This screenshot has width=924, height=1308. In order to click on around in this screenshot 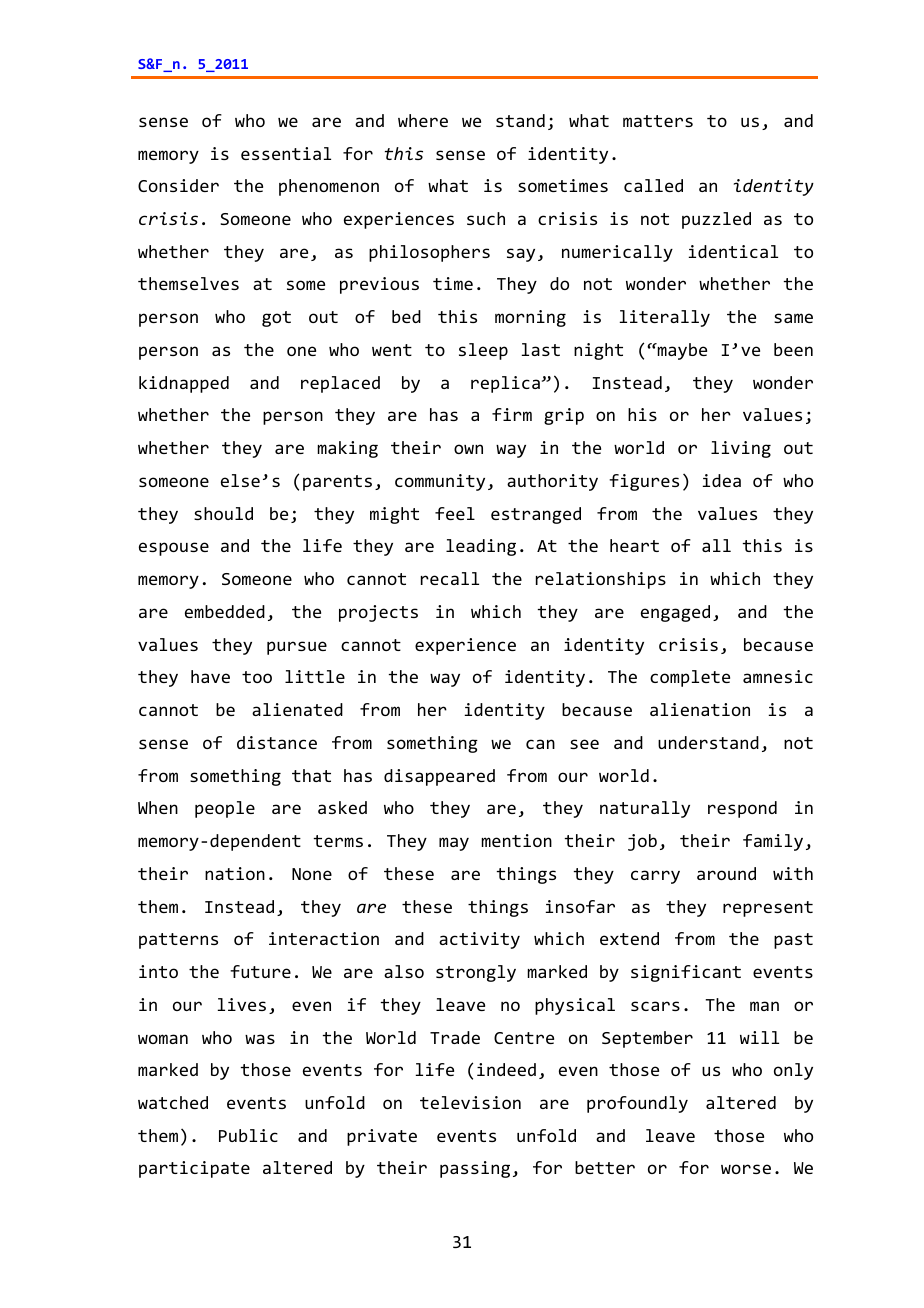, I will do `click(726, 873)`.
